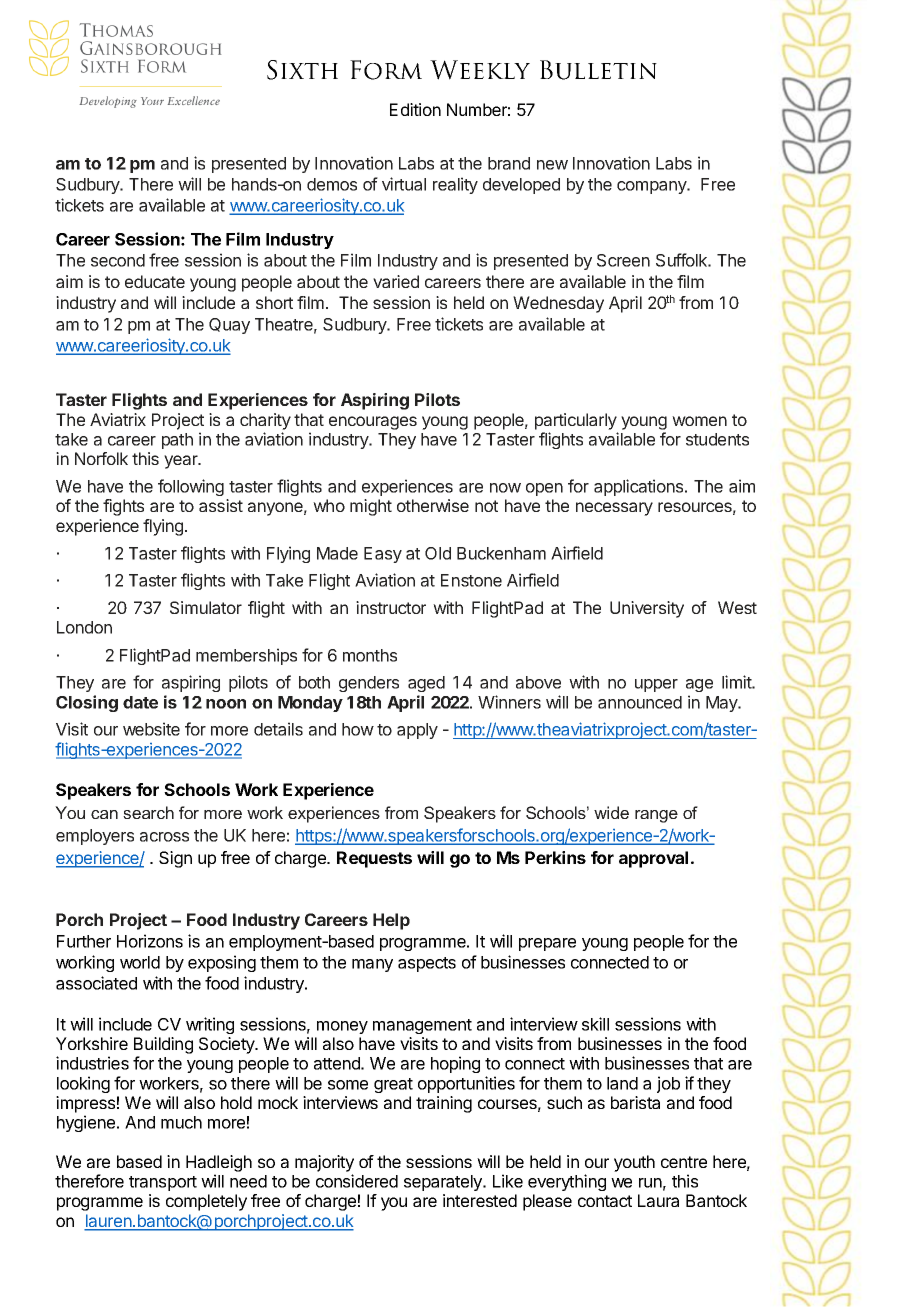 The width and height of the document is (924, 1308). What do you see at coordinates (175, 859) in the document?
I see `Sign` at bounding box center [175, 859].
